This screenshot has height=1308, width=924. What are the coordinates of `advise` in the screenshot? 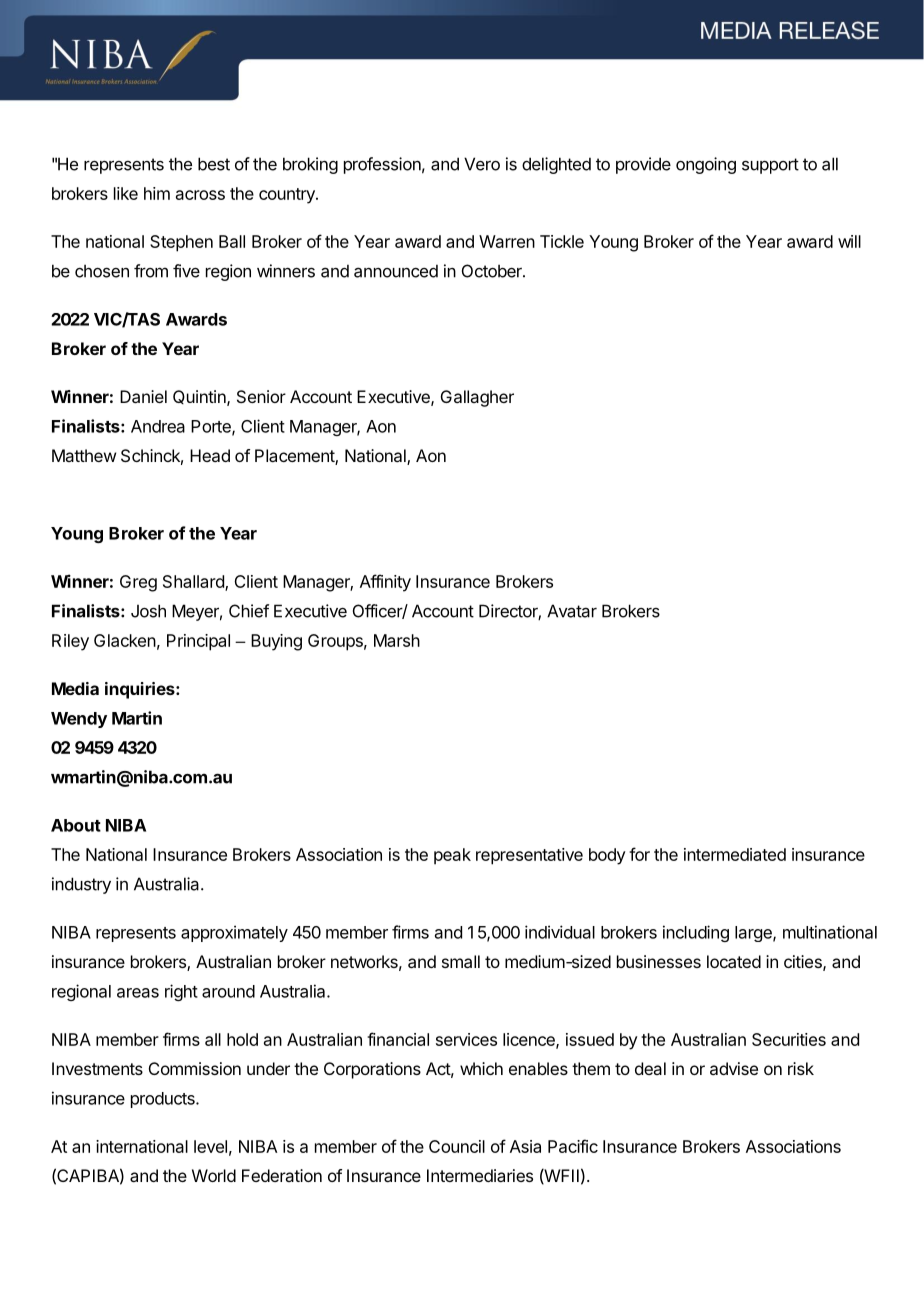 It's located at (734, 1068).
